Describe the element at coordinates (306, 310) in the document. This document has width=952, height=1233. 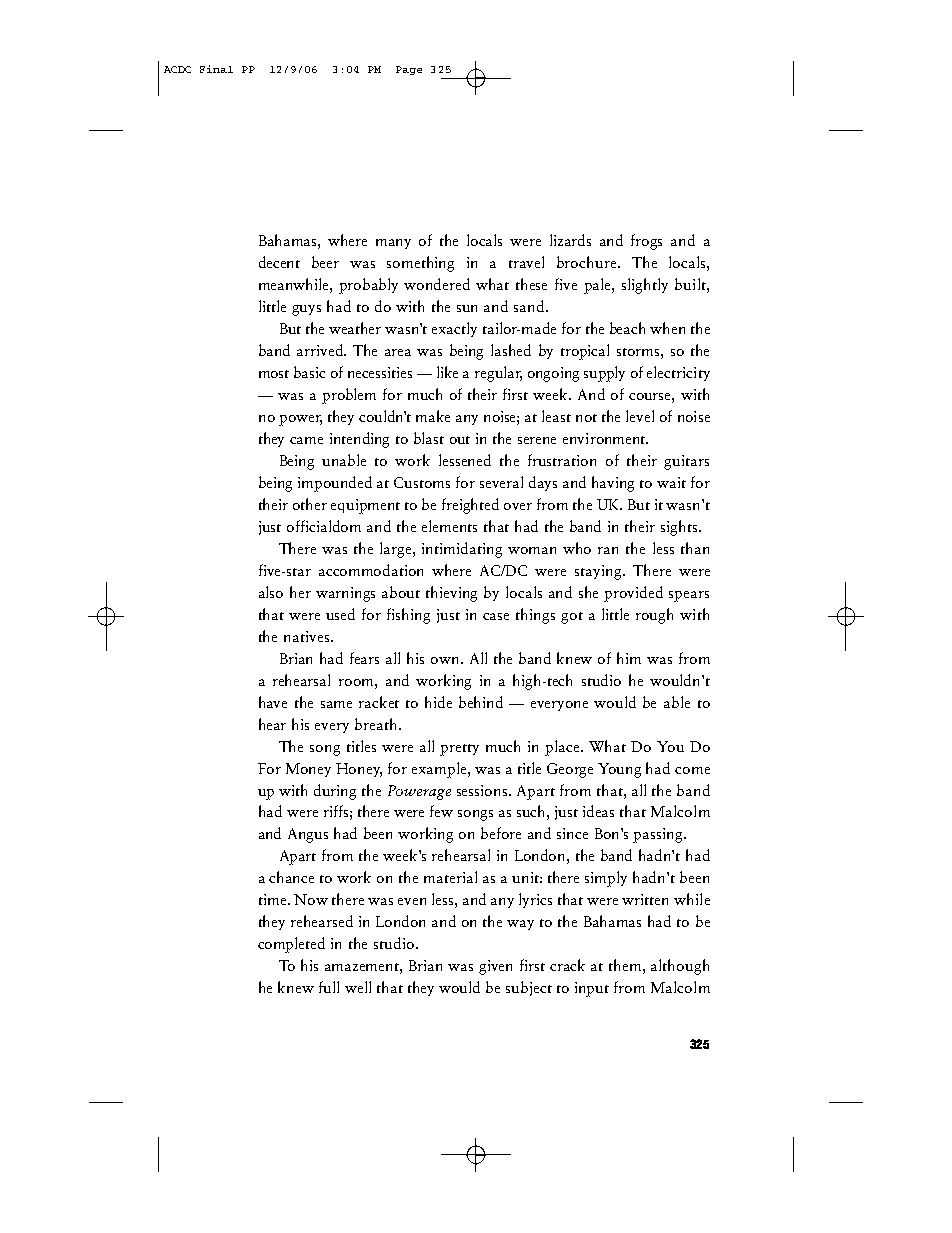
I see `guys` at that location.
